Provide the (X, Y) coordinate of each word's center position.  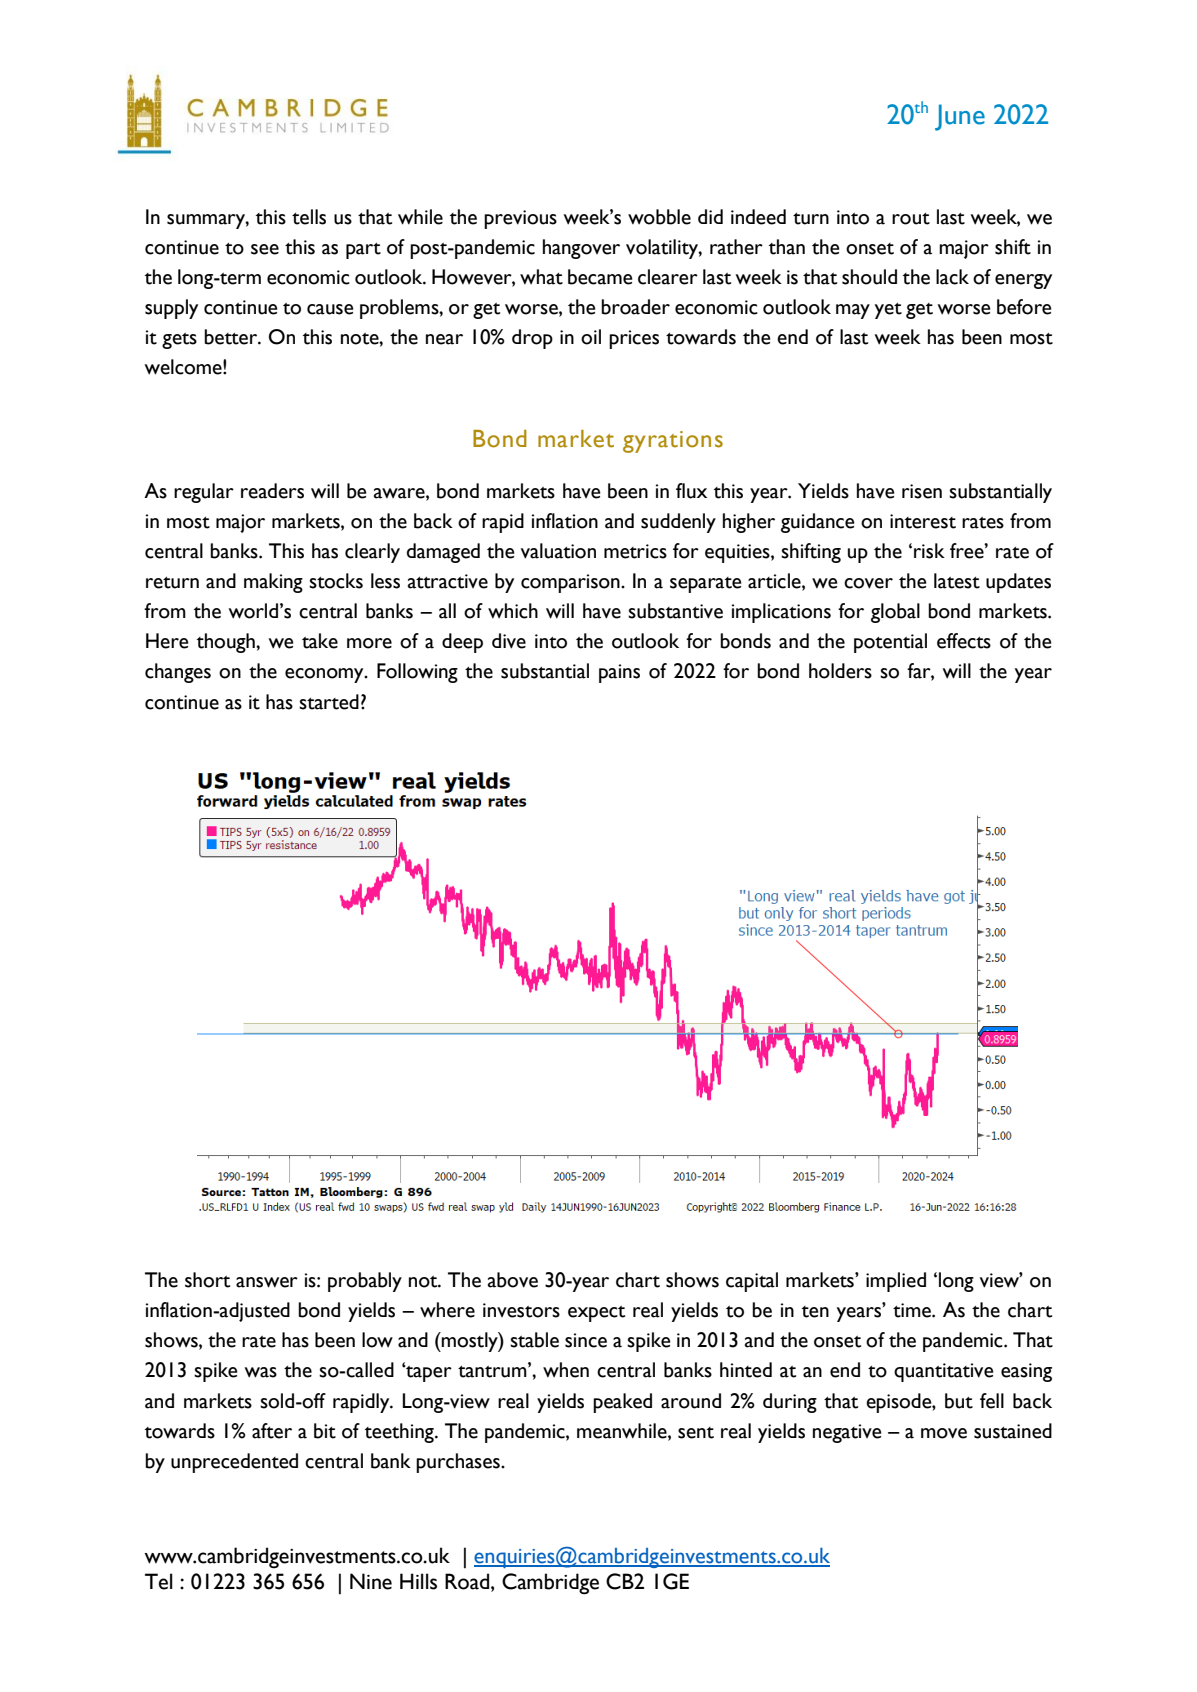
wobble (659, 217)
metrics (635, 551)
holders (840, 671)
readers (272, 491)
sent (696, 1433)
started (329, 702)
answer (267, 1282)
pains (619, 673)
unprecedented (234, 1463)
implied (896, 1282)
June (960, 117)
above (513, 1280)
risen (922, 491)
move (944, 1433)
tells (309, 217)
